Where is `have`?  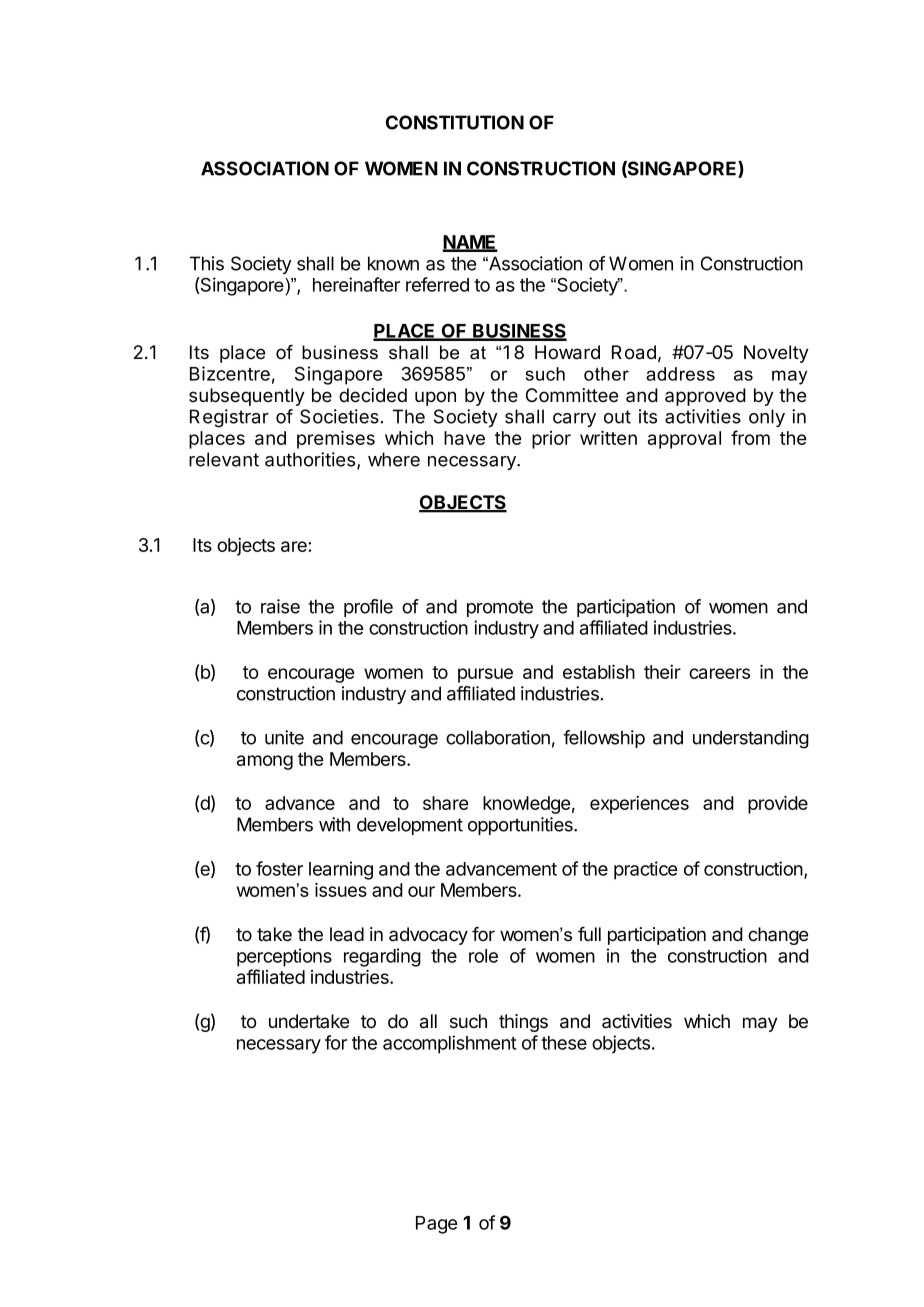 have is located at coordinates (464, 438).
